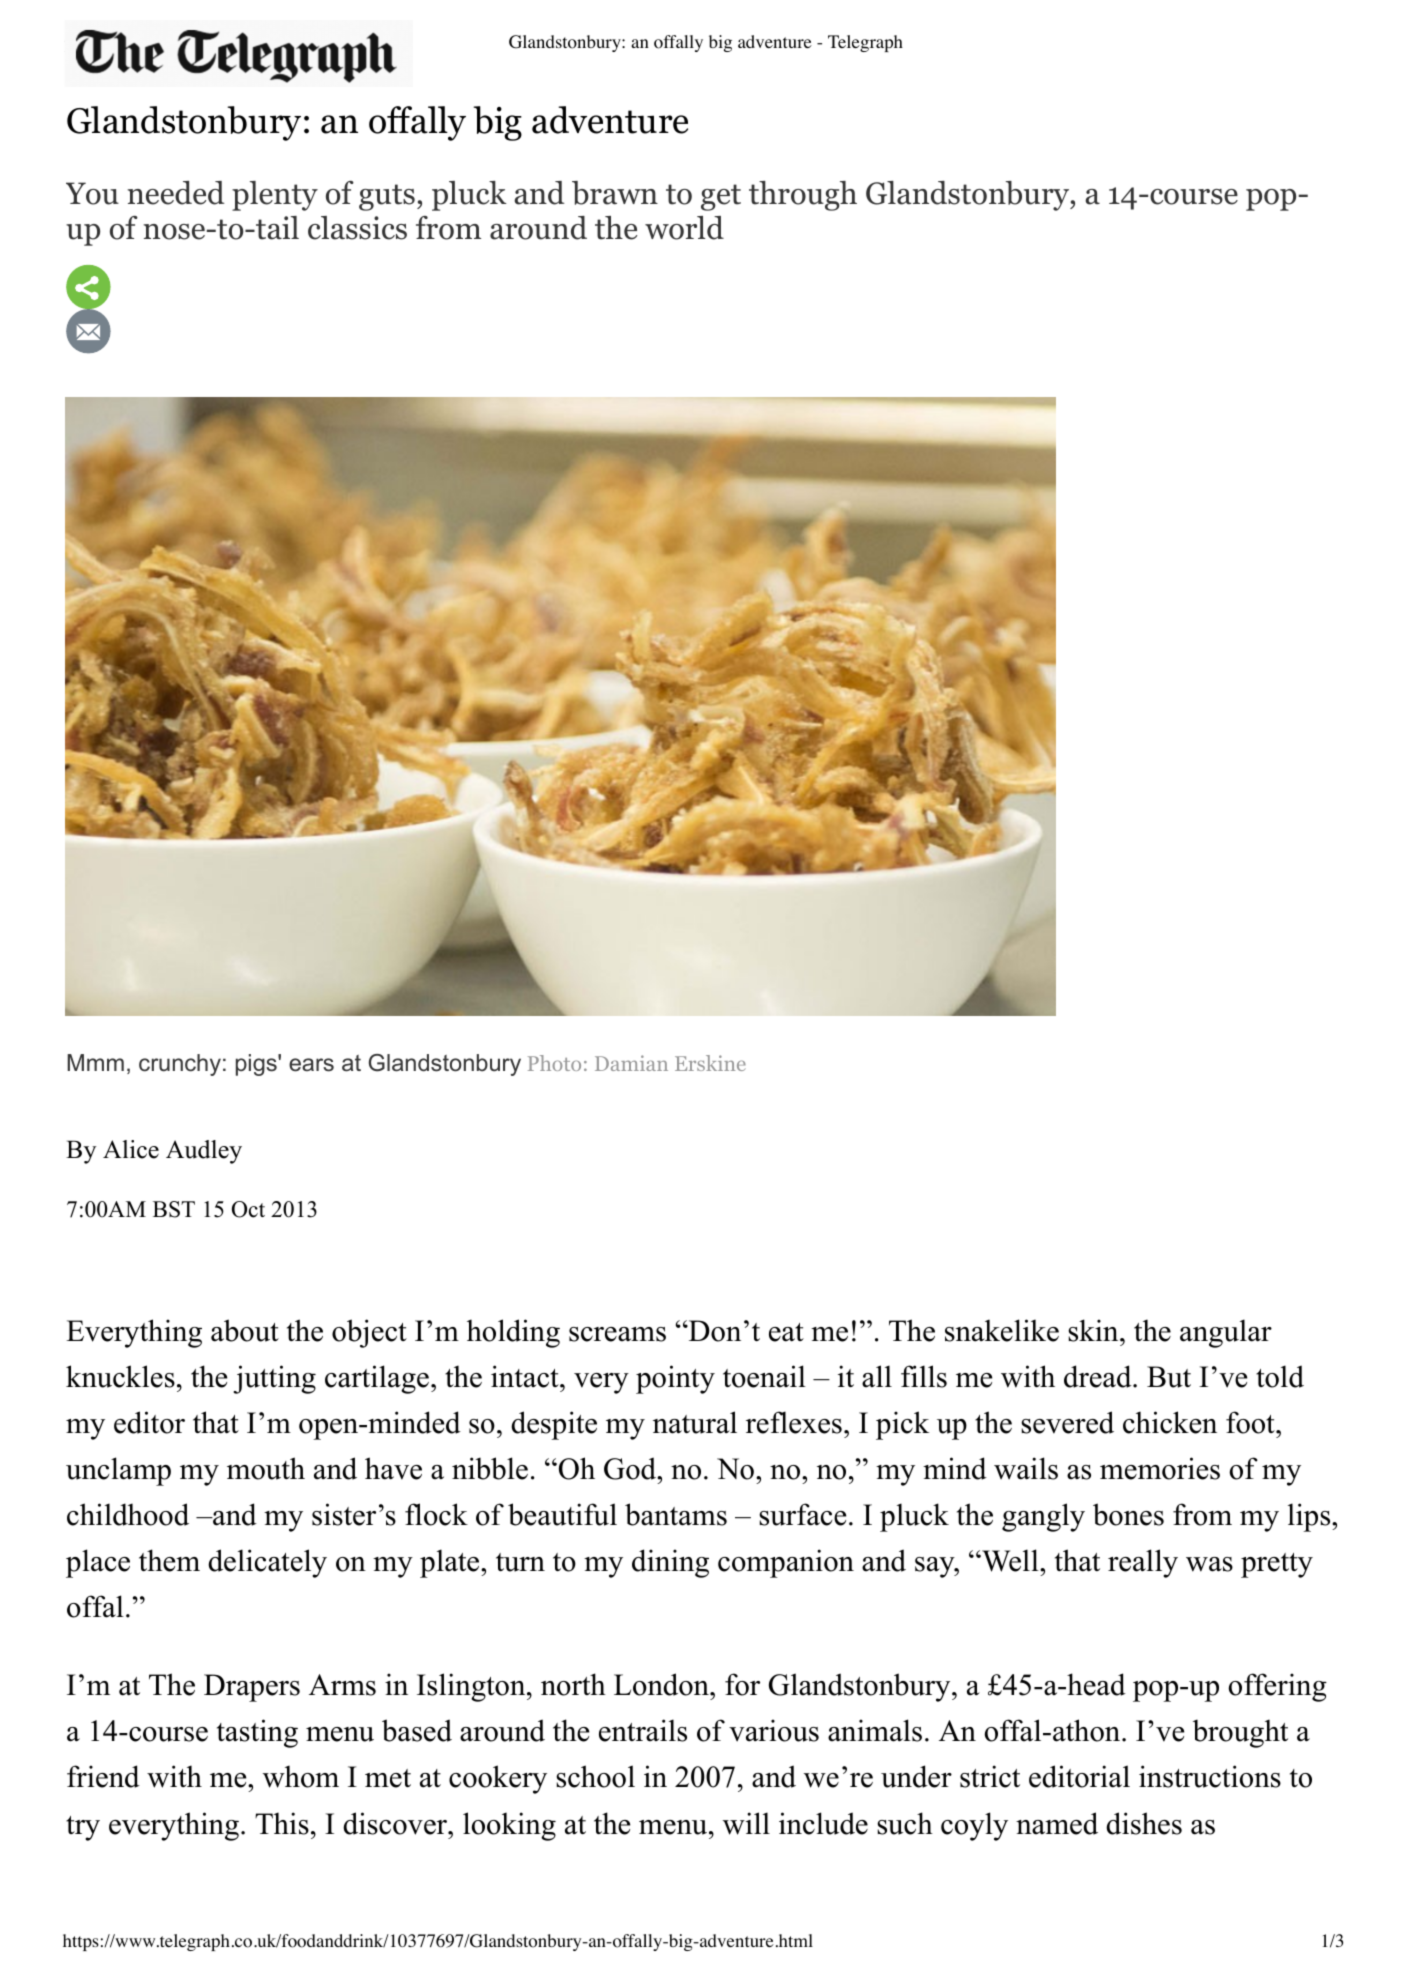 The image size is (1407, 1988). What do you see at coordinates (746, 1823) in the image?
I see `will` at bounding box center [746, 1823].
